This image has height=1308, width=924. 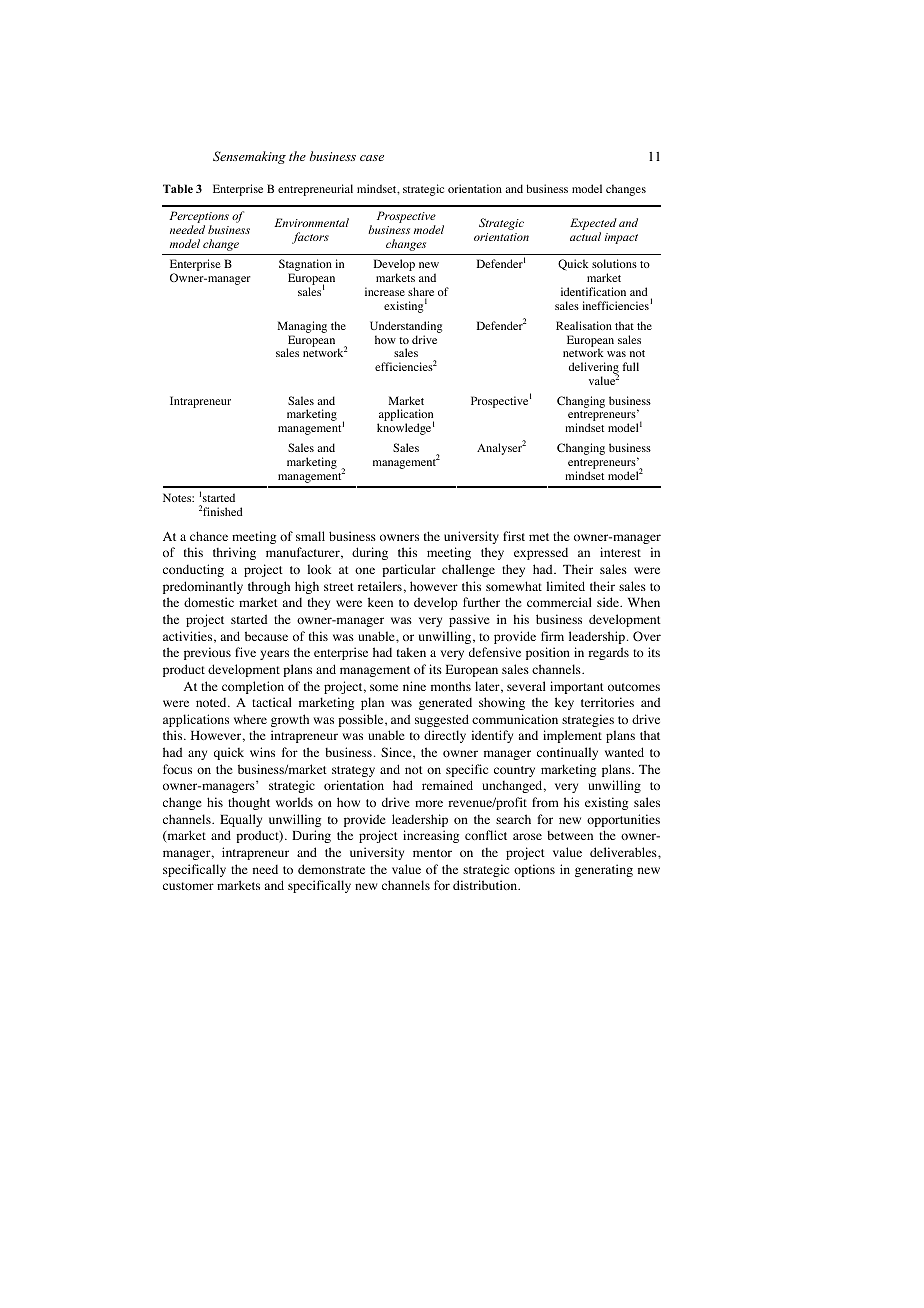 What do you see at coordinates (432, 853) in the image?
I see `mentor` at bounding box center [432, 853].
